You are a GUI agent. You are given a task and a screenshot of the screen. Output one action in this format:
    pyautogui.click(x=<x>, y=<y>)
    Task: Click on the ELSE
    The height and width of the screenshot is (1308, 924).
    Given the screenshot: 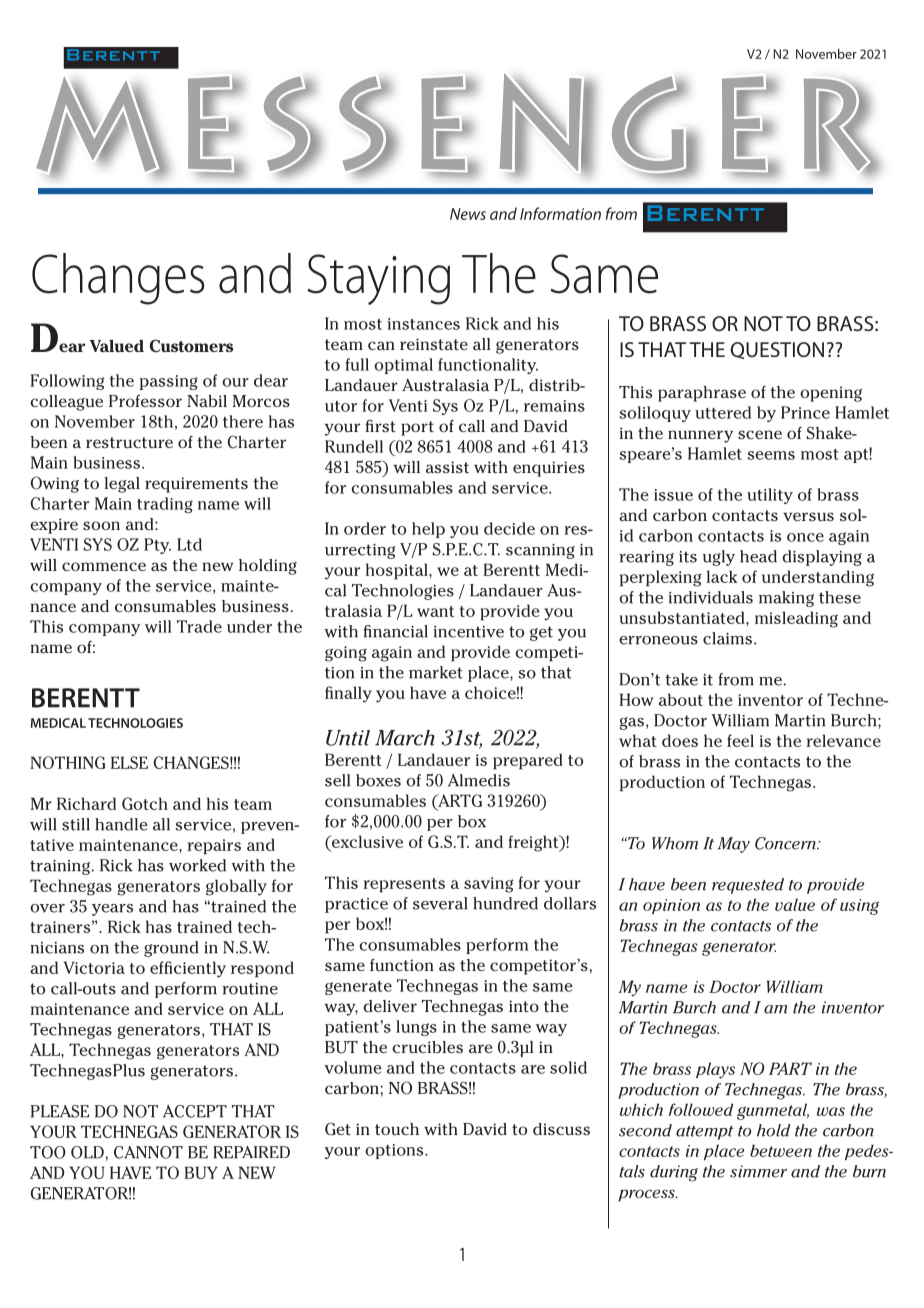 What is the action you would take?
    pyautogui.click(x=129, y=762)
